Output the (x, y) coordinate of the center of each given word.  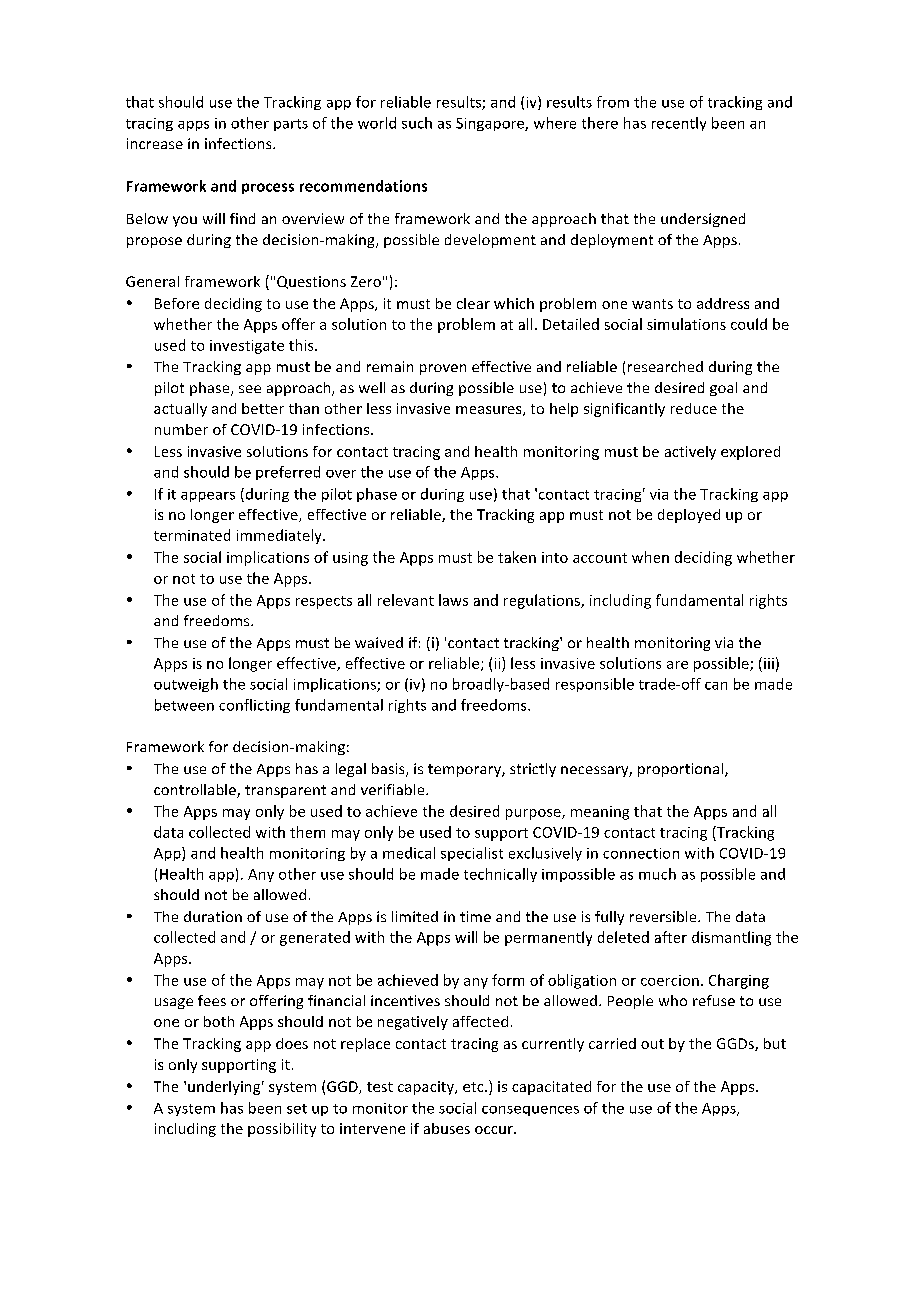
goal (723, 389)
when (650, 557)
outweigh (186, 685)
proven (443, 369)
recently (679, 124)
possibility (282, 1130)
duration (213, 916)
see (250, 389)
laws (453, 600)
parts (291, 125)
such (417, 123)
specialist (472, 854)
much (657, 874)
